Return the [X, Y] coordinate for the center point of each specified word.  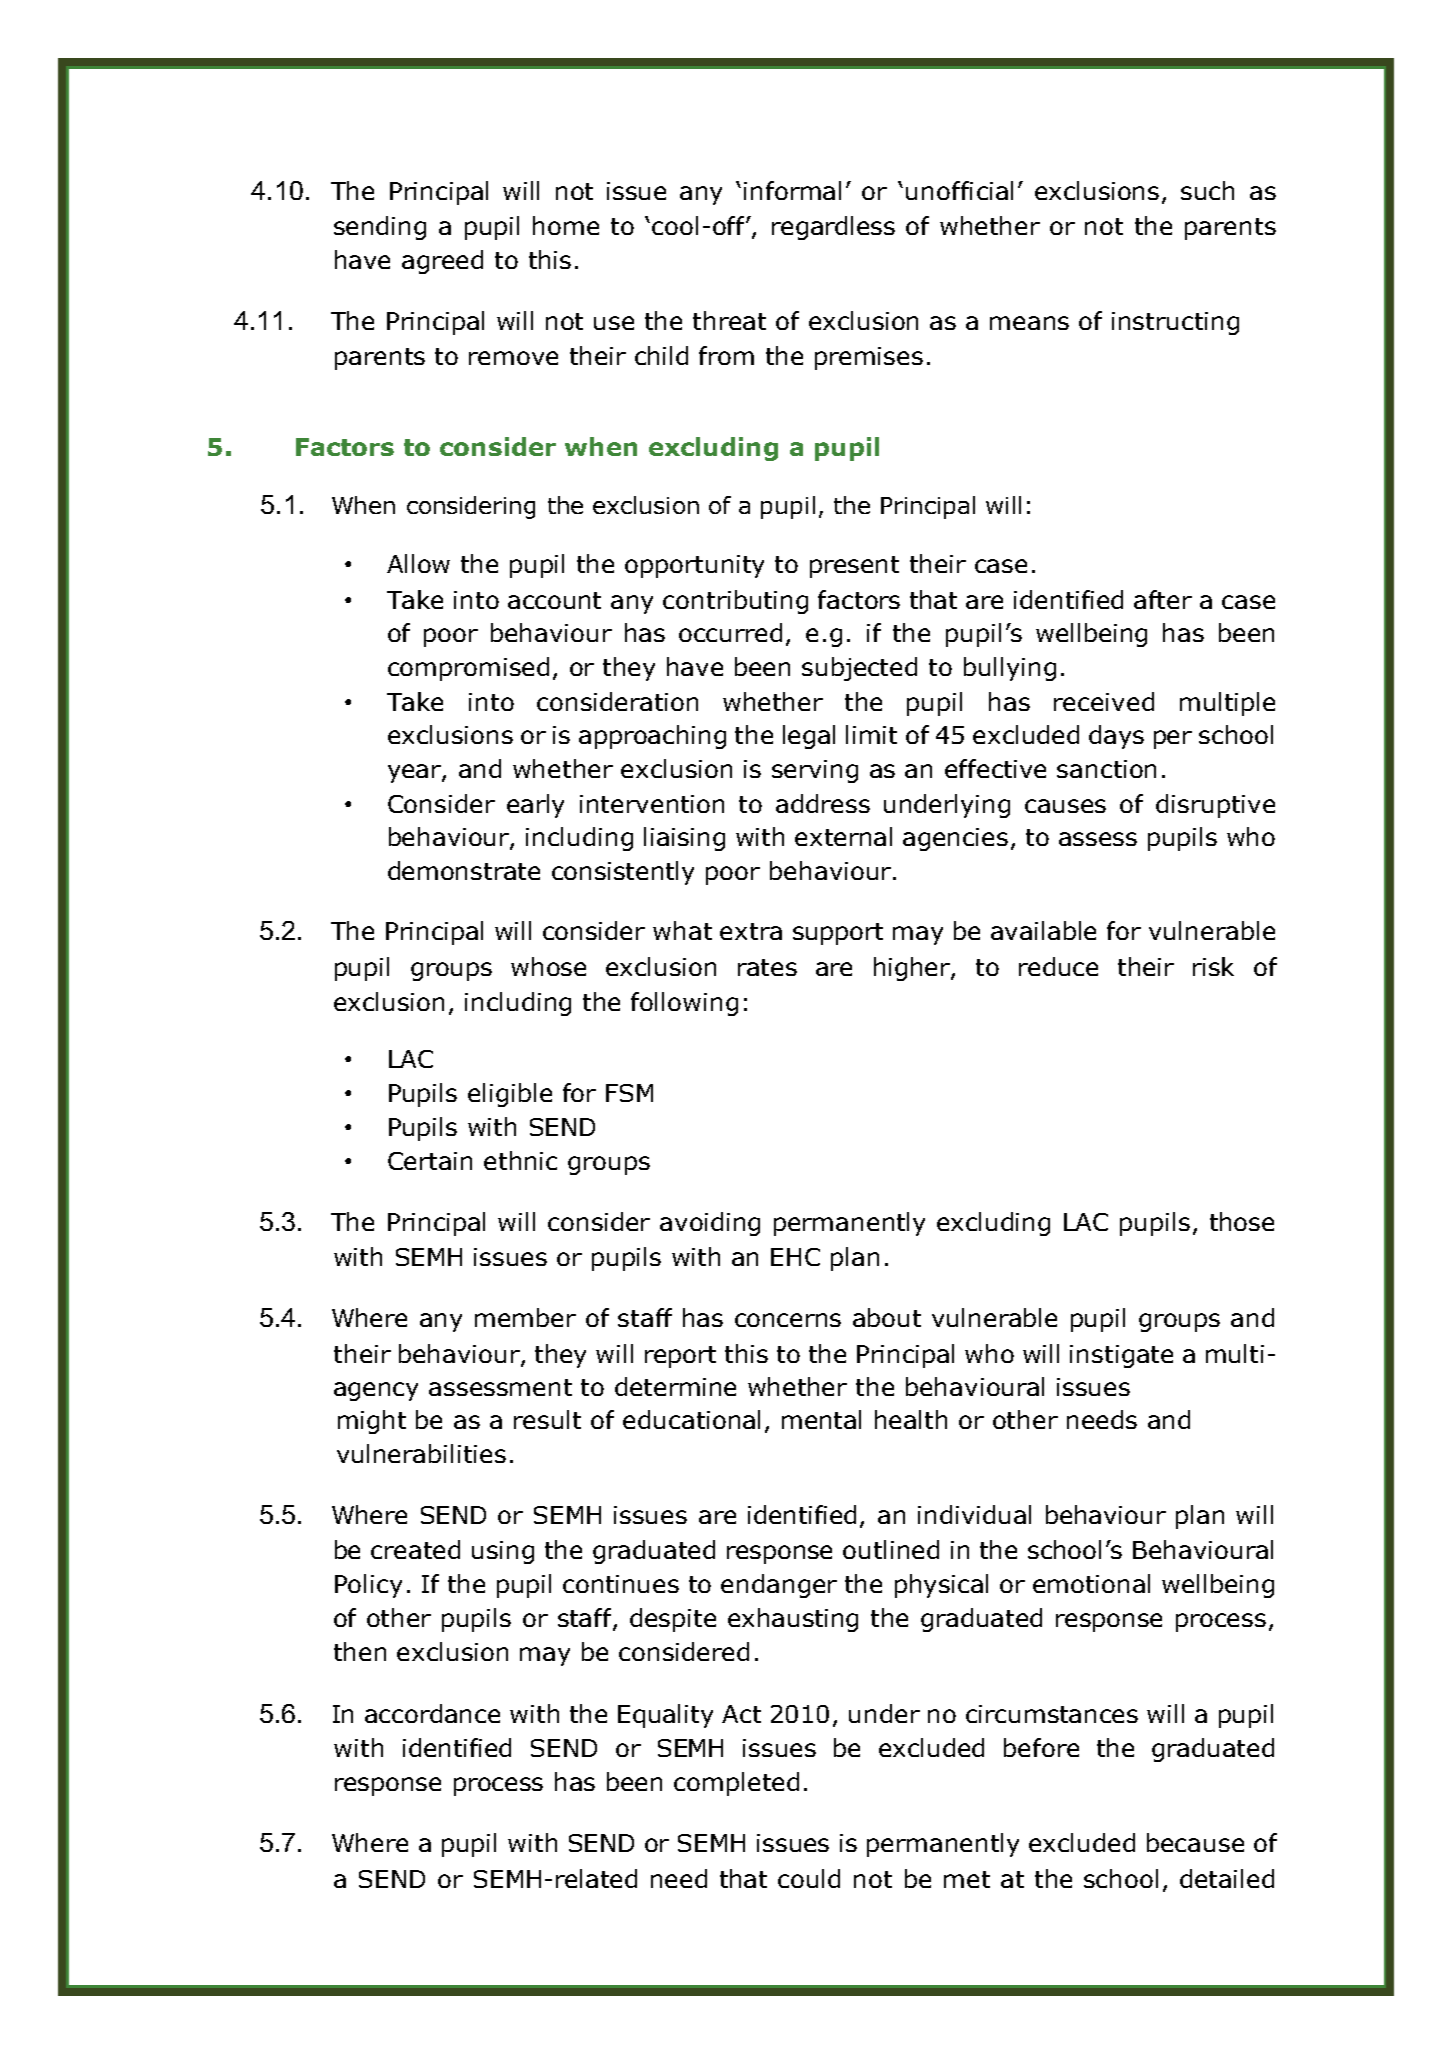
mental [821, 1419]
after [1163, 599]
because [1195, 1842]
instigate [1121, 1356]
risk [1213, 966]
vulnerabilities [421, 1453]
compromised [468, 669]
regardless [833, 228]
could [809, 1878]
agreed [442, 262]
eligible [510, 1095]
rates [767, 967]
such [1207, 190]
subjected [859, 669]
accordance [432, 1713]
